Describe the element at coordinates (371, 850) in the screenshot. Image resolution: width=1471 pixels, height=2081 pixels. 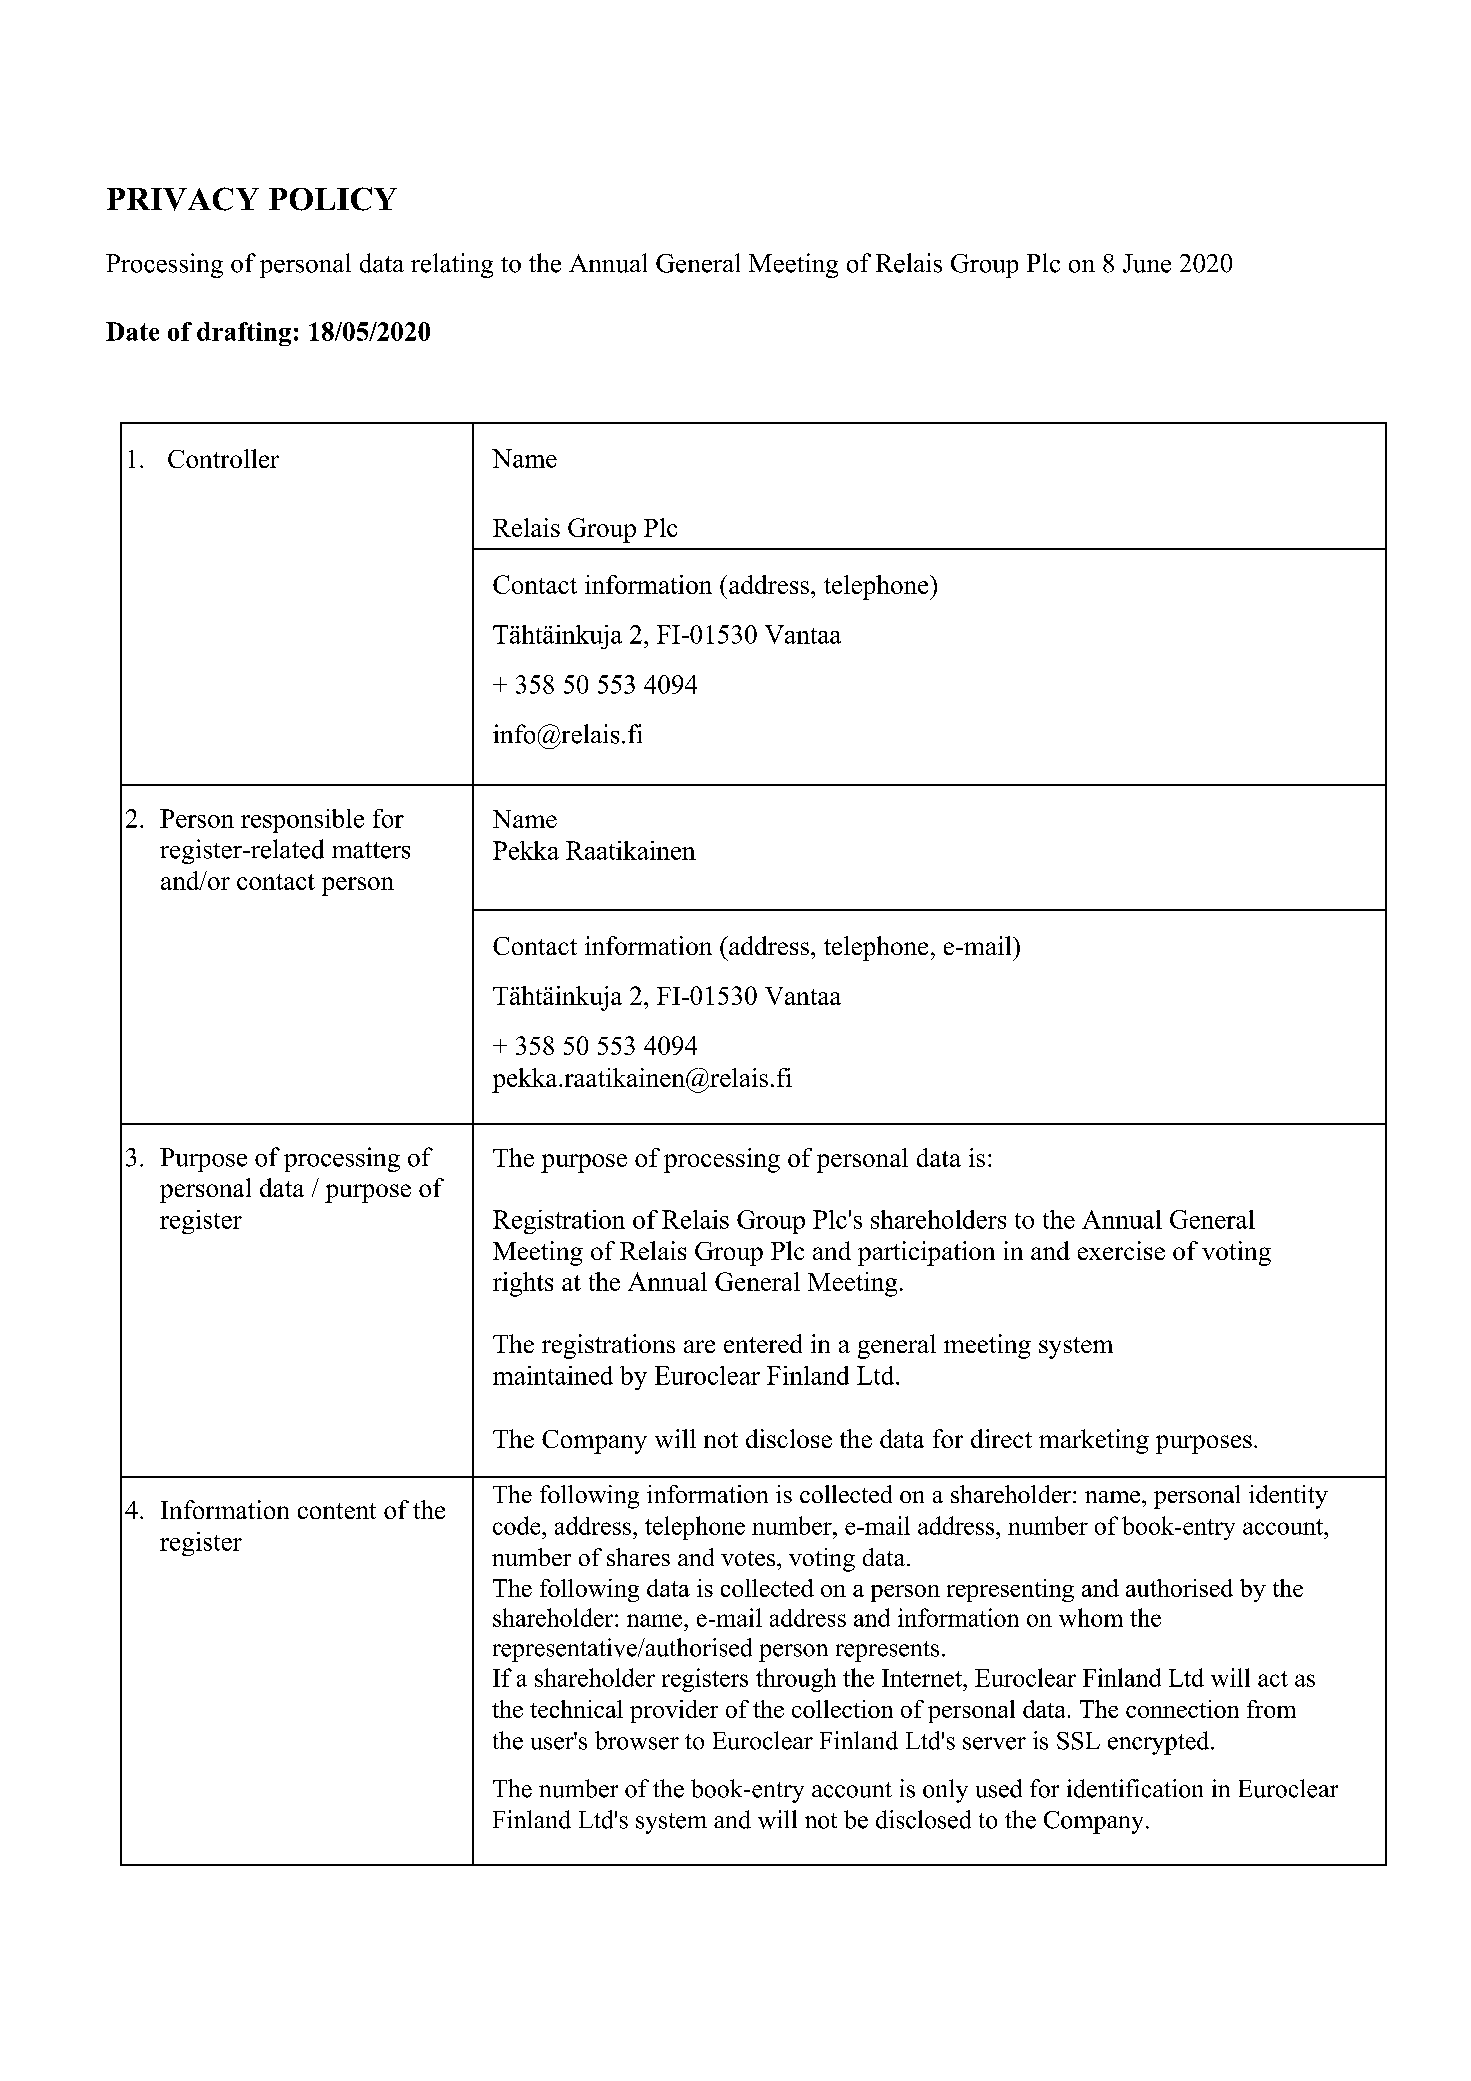
I see `matters` at that location.
